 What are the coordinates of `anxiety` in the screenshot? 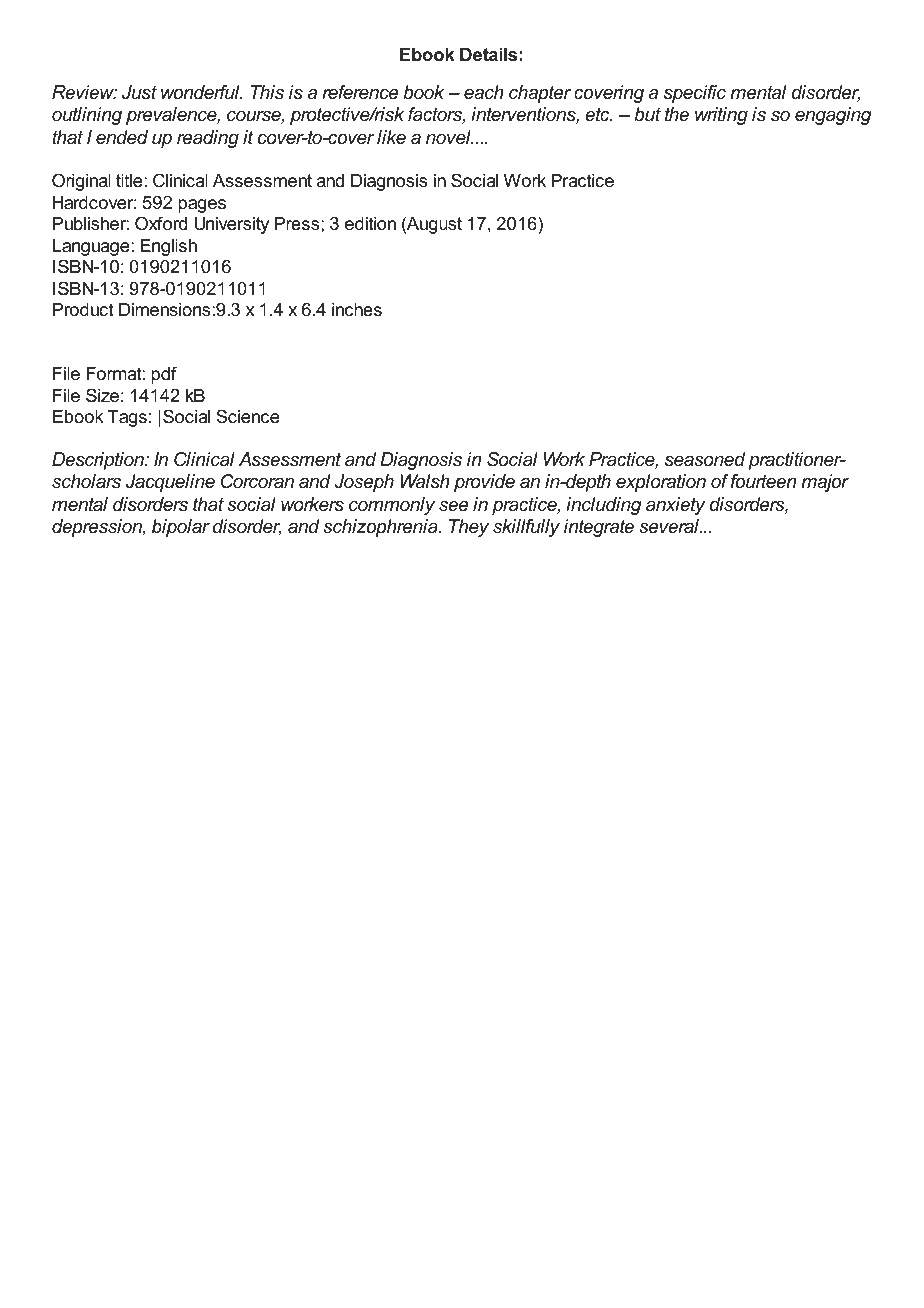 It's located at (676, 506).
